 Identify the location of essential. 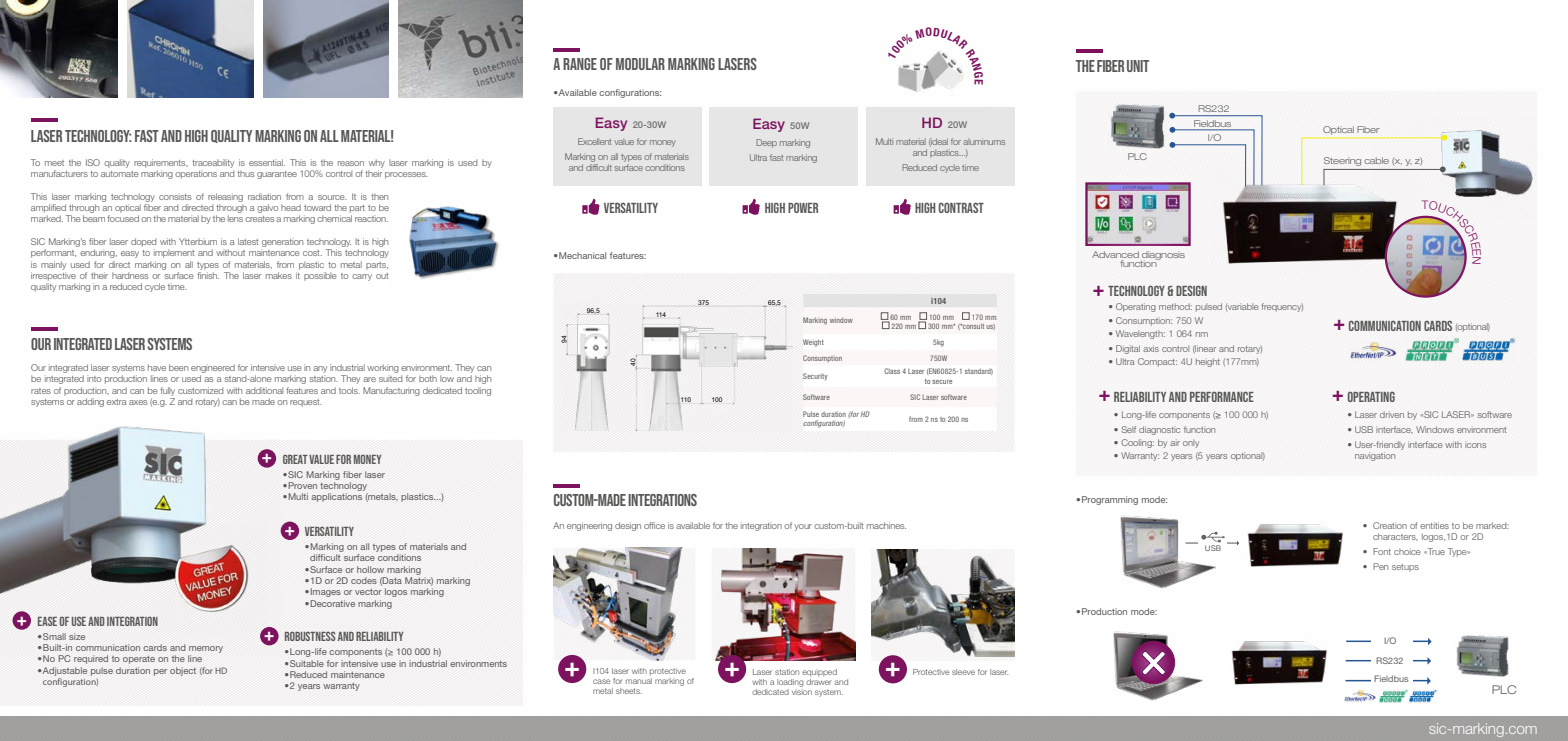
(267, 162).
